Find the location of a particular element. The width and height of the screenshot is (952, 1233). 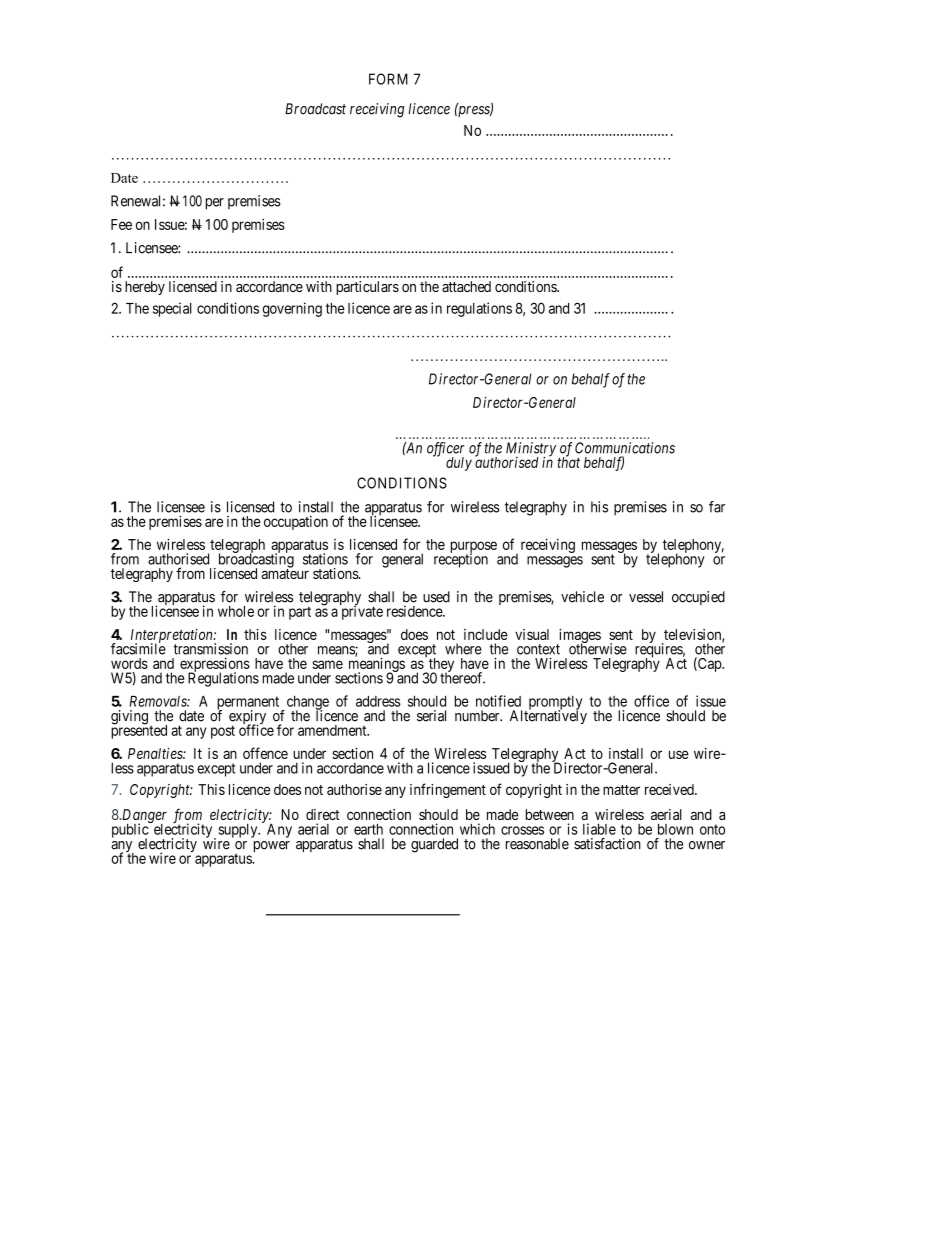

governing is located at coordinates (292, 309).
